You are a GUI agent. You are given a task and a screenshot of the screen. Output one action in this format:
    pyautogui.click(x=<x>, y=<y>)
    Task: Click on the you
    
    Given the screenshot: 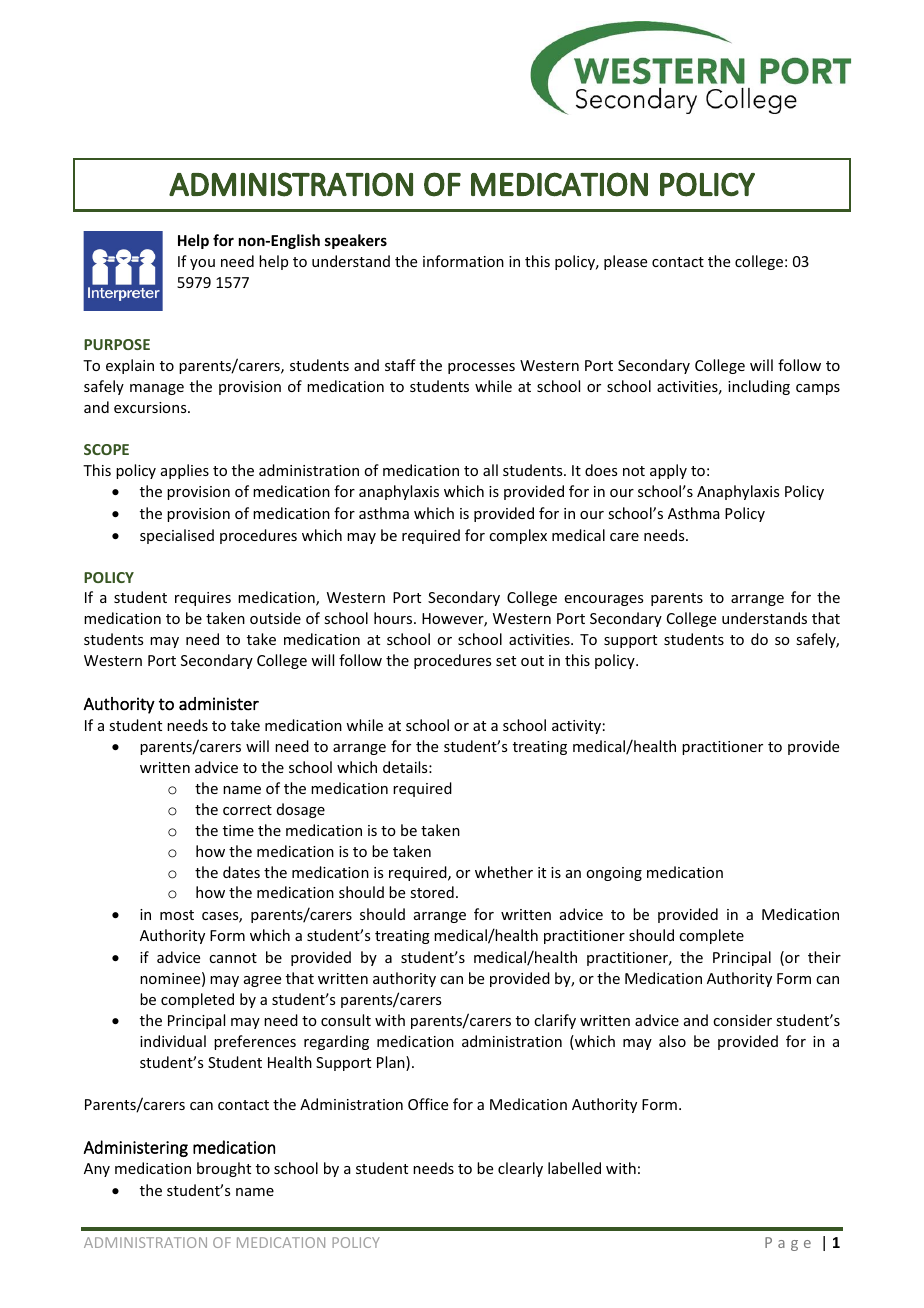 What is the action you would take?
    pyautogui.click(x=202, y=264)
